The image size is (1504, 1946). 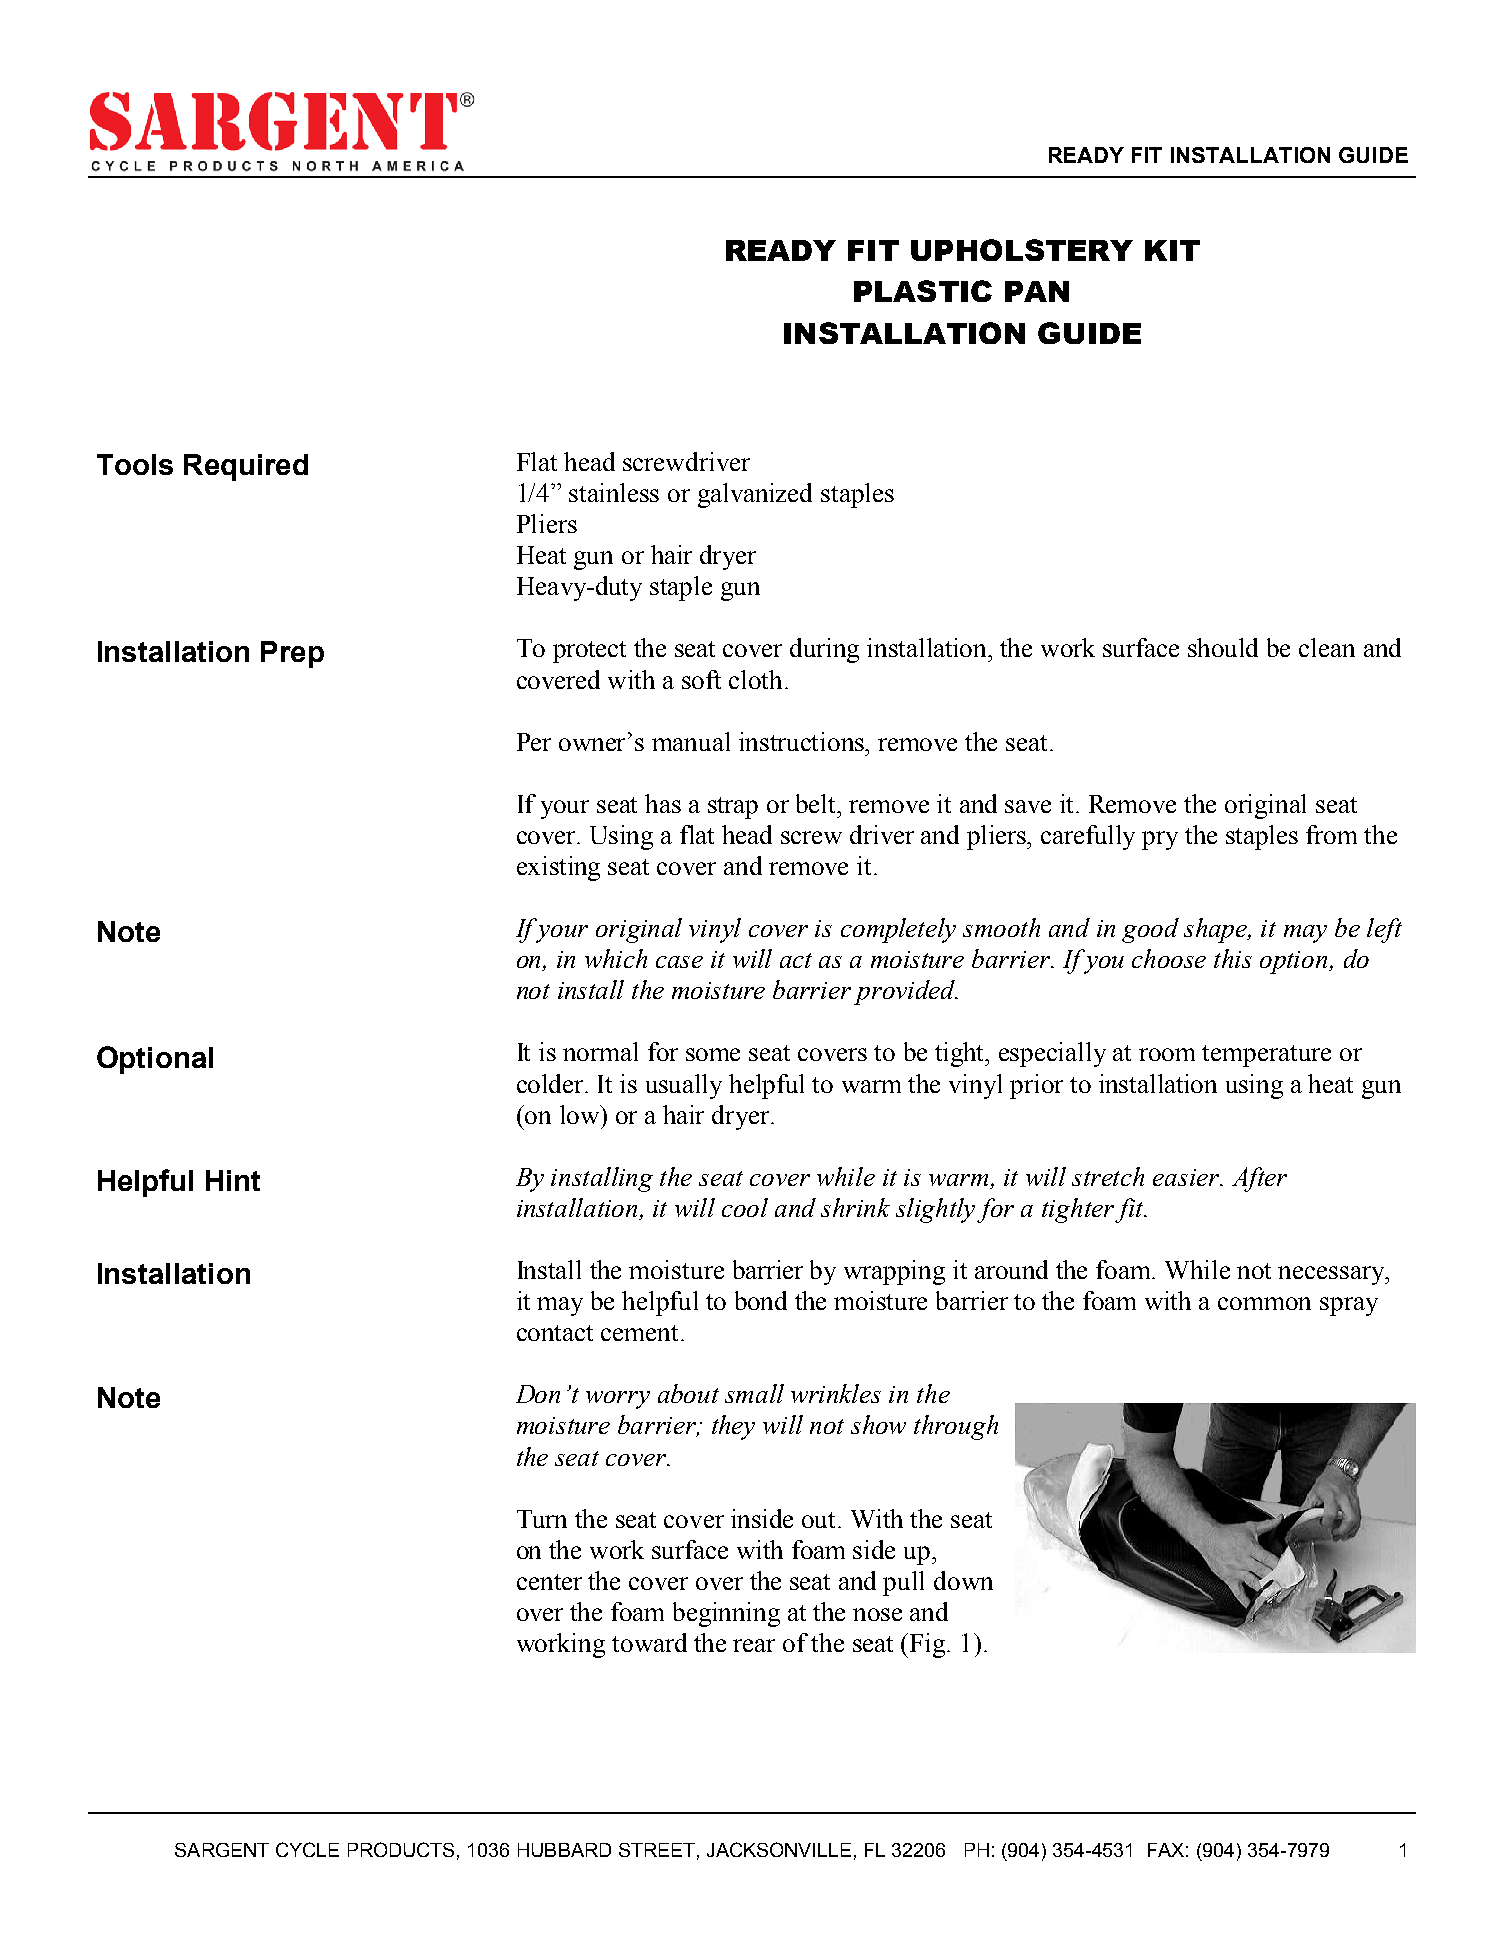 What do you see at coordinates (733, 808) in the image?
I see `strap` at bounding box center [733, 808].
